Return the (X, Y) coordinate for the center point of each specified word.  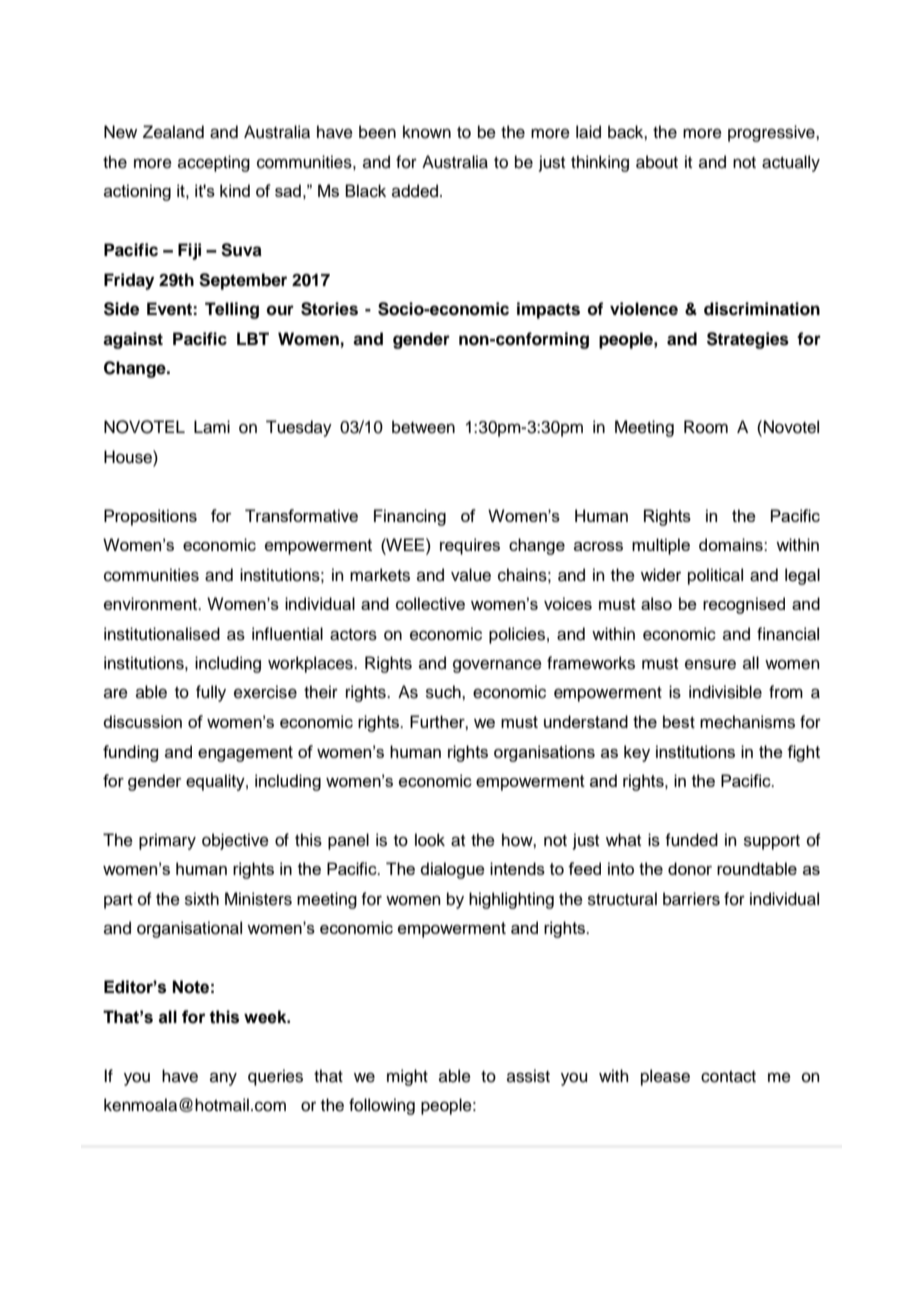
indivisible (725, 692)
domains (732, 544)
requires (470, 546)
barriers (691, 899)
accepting (214, 163)
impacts (548, 310)
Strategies (748, 340)
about (657, 162)
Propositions (150, 517)
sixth (202, 899)
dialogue (452, 870)
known (427, 132)
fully (211, 693)
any (223, 1079)
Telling (232, 310)
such (444, 692)
